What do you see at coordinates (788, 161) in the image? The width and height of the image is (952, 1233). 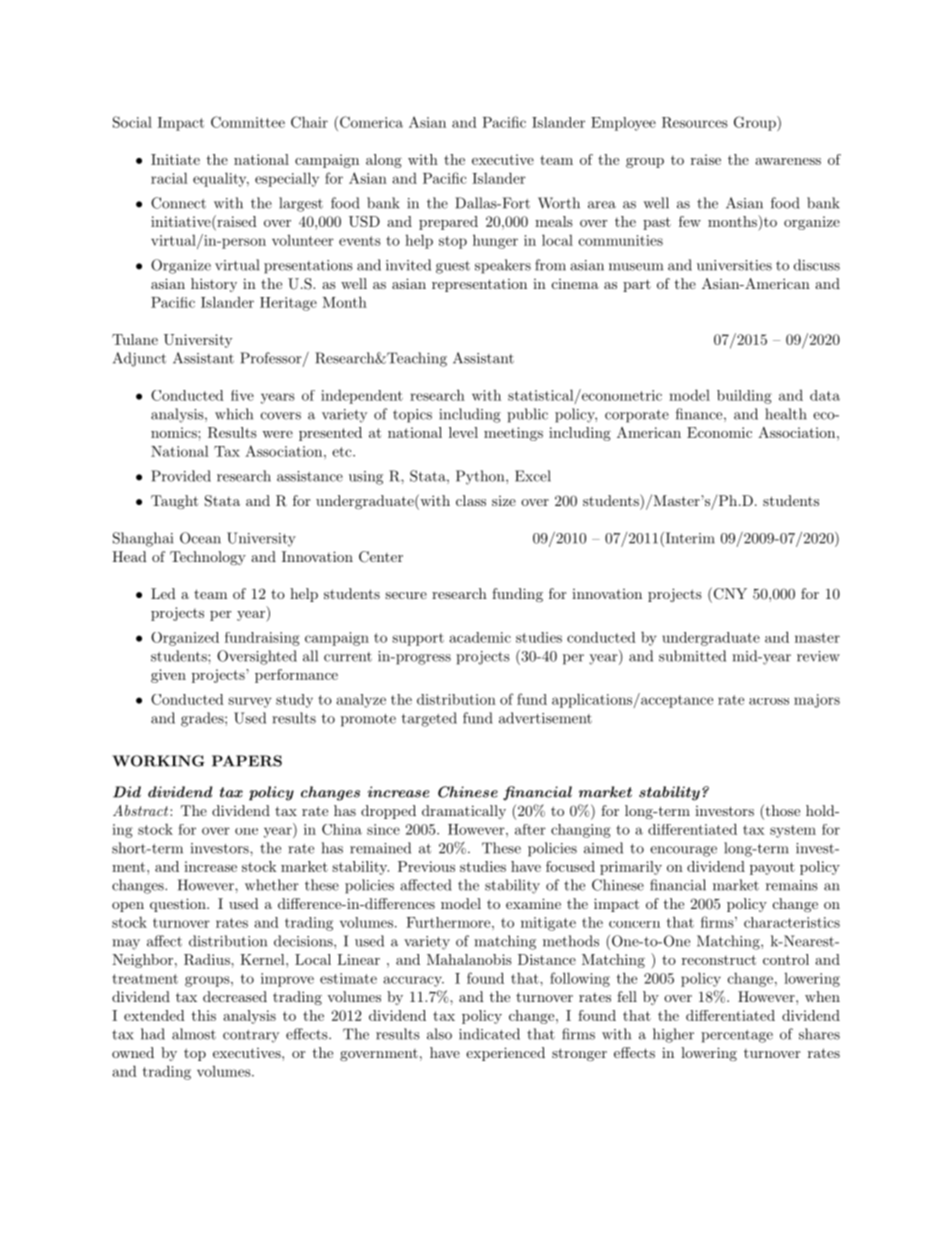 I see `awareness` at bounding box center [788, 161].
